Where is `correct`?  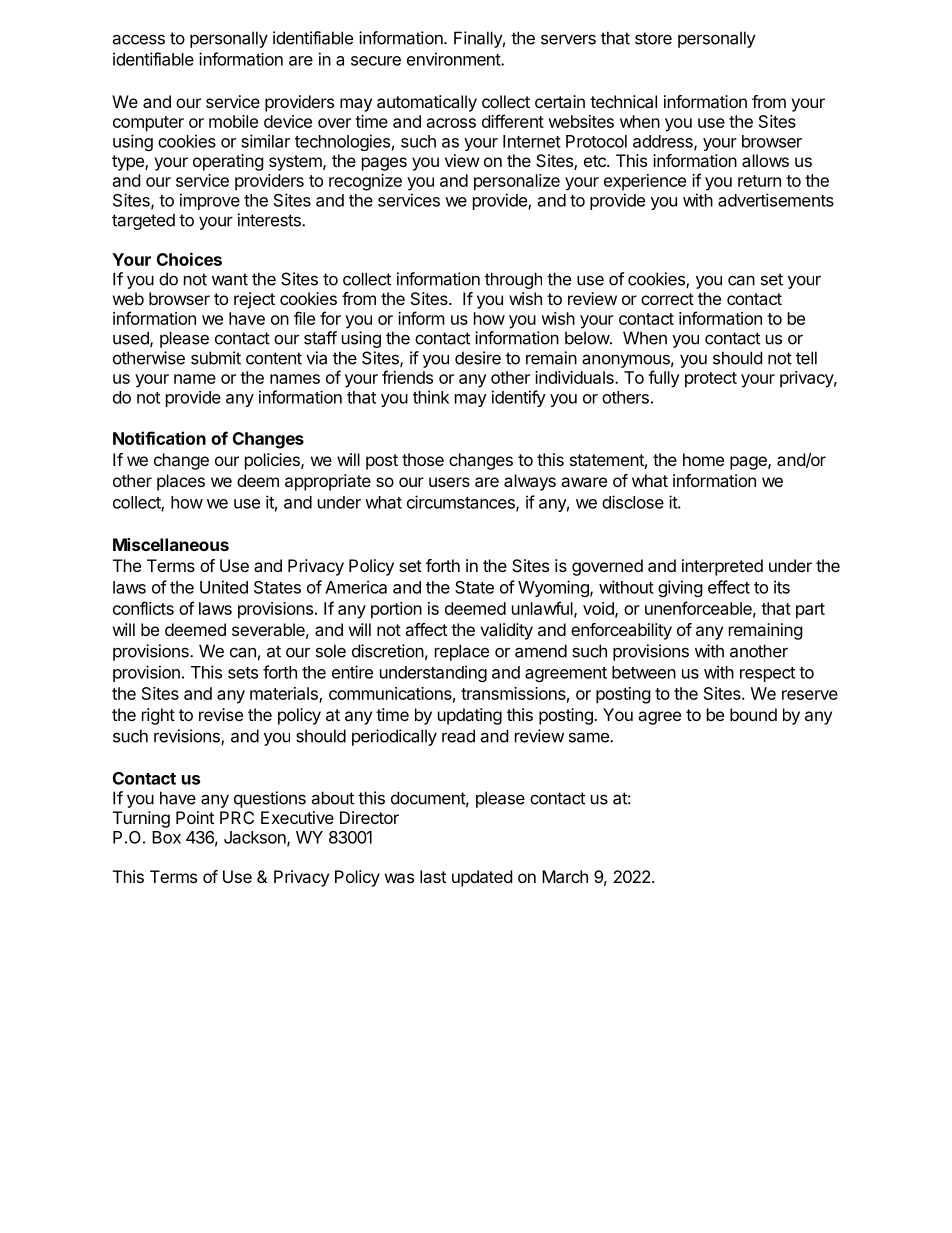
correct is located at coordinates (667, 299).
